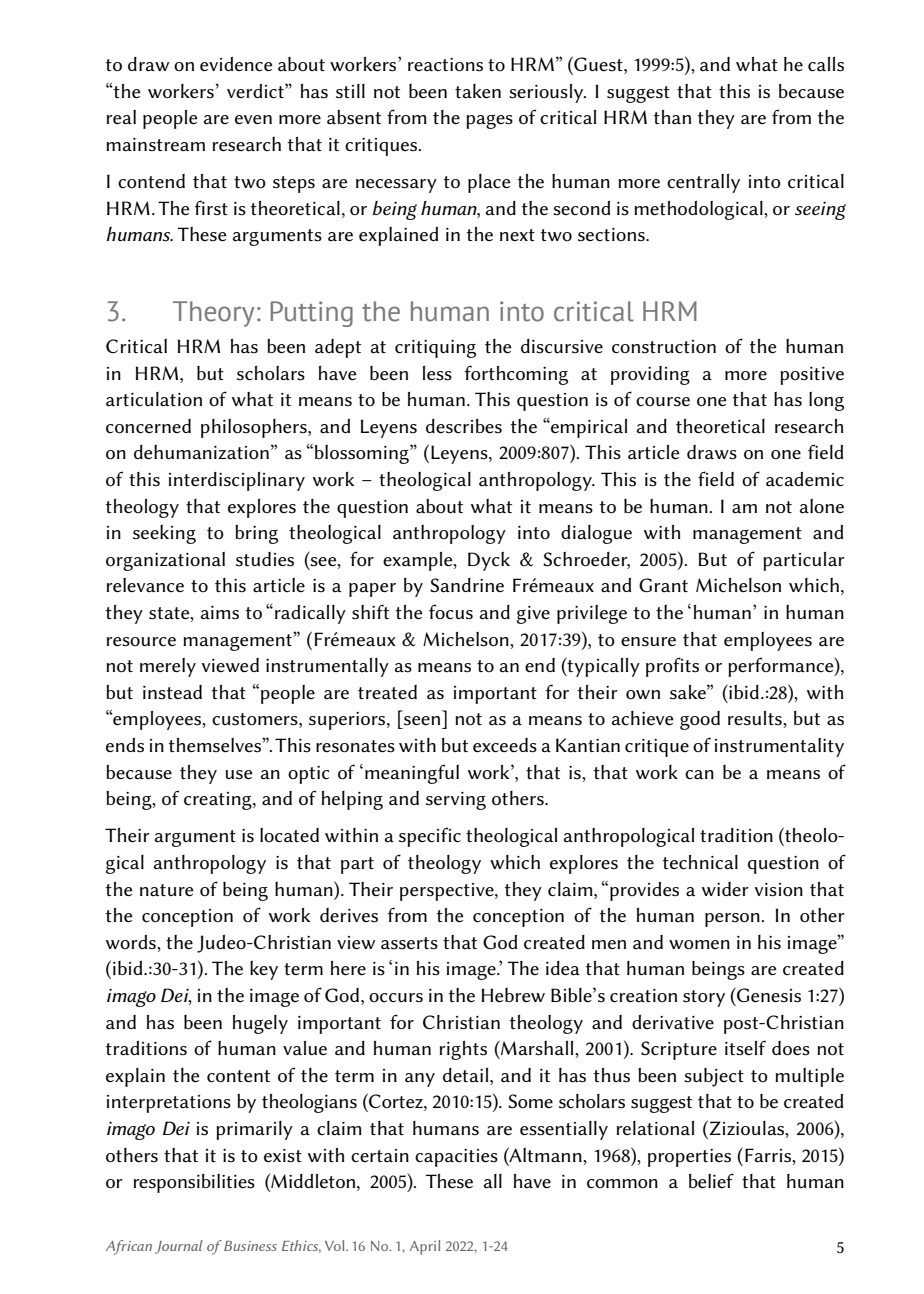  What do you see at coordinates (236, 64) in the page?
I see `evidence` at bounding box center [236, 64].
